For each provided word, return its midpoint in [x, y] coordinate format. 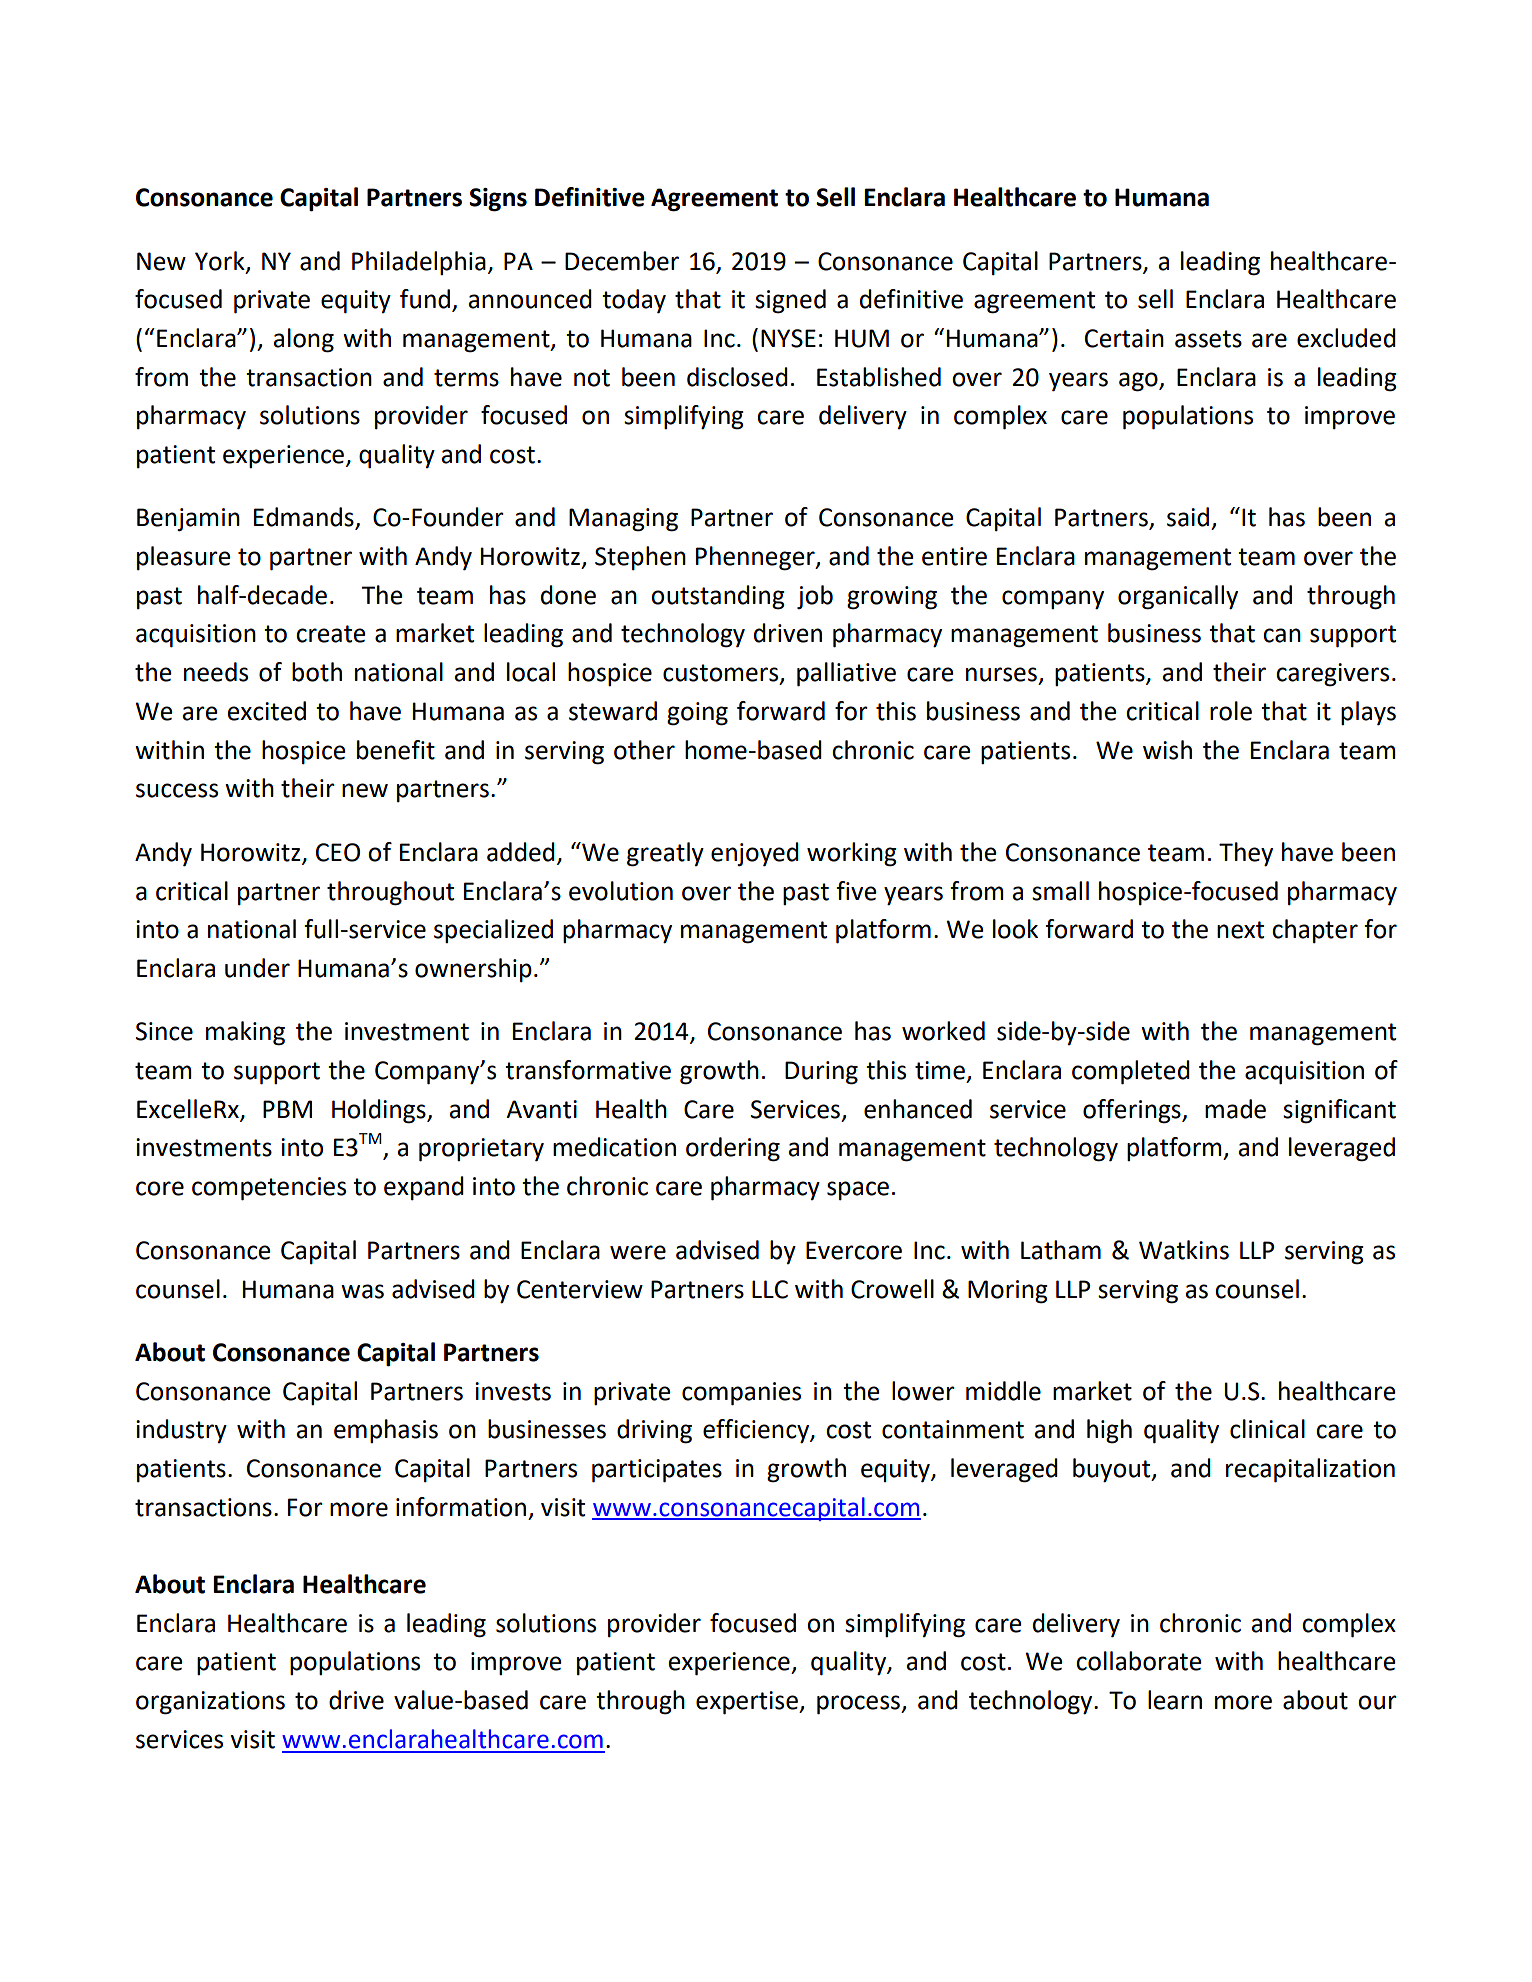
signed [790, 301]
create [331, 634]
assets [1208, 339]
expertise [748, 1703]
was [362, 1291]
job [815, 597]
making [245, 1033]
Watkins [1184, 1250]
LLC [770, 1289]
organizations [210, 1703]
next [1240, 930]
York [221, 261]
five [856, 891]
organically [1178, 597]
